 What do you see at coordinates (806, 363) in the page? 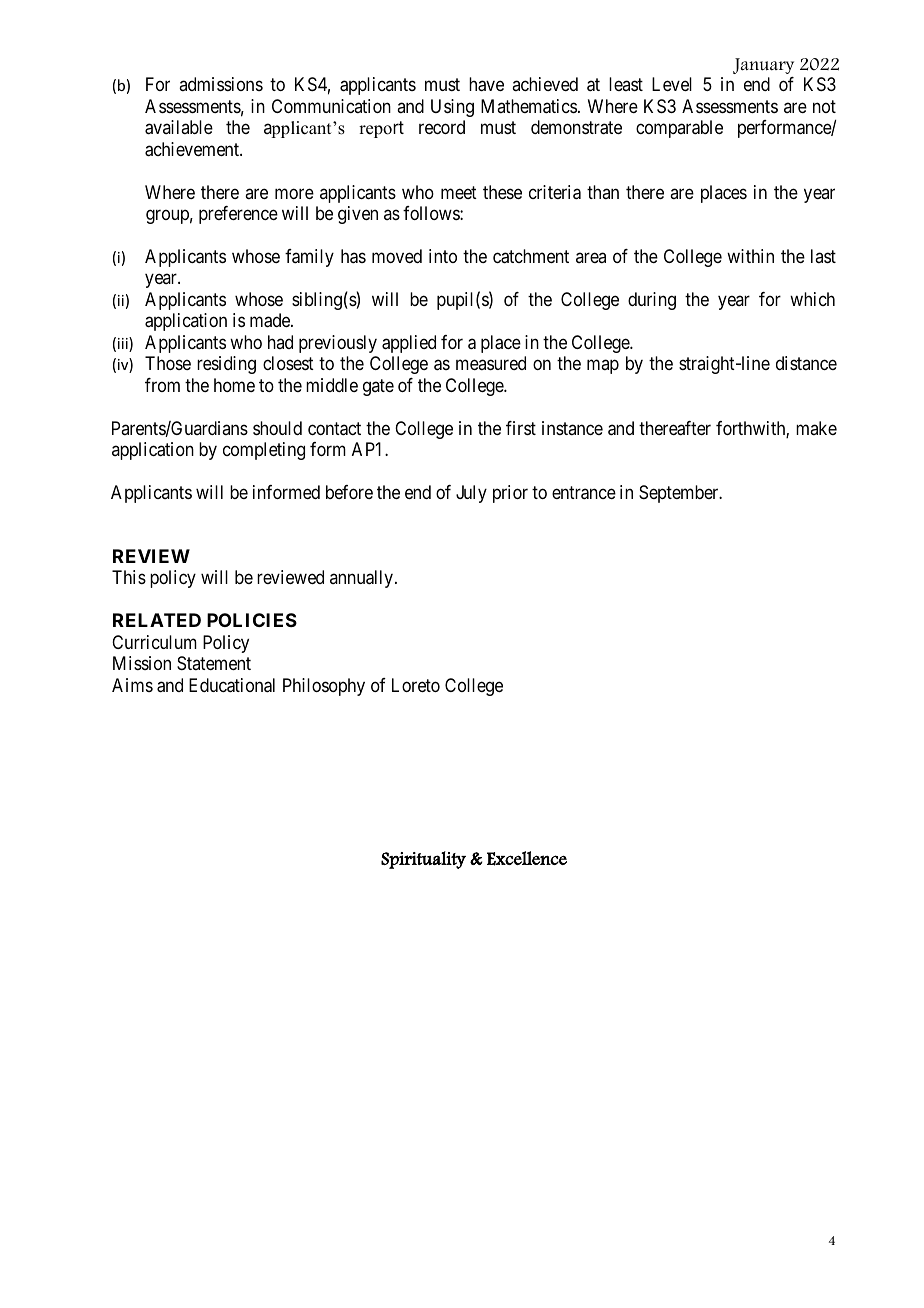
I see `distance` at bounding box center [806, 363].
